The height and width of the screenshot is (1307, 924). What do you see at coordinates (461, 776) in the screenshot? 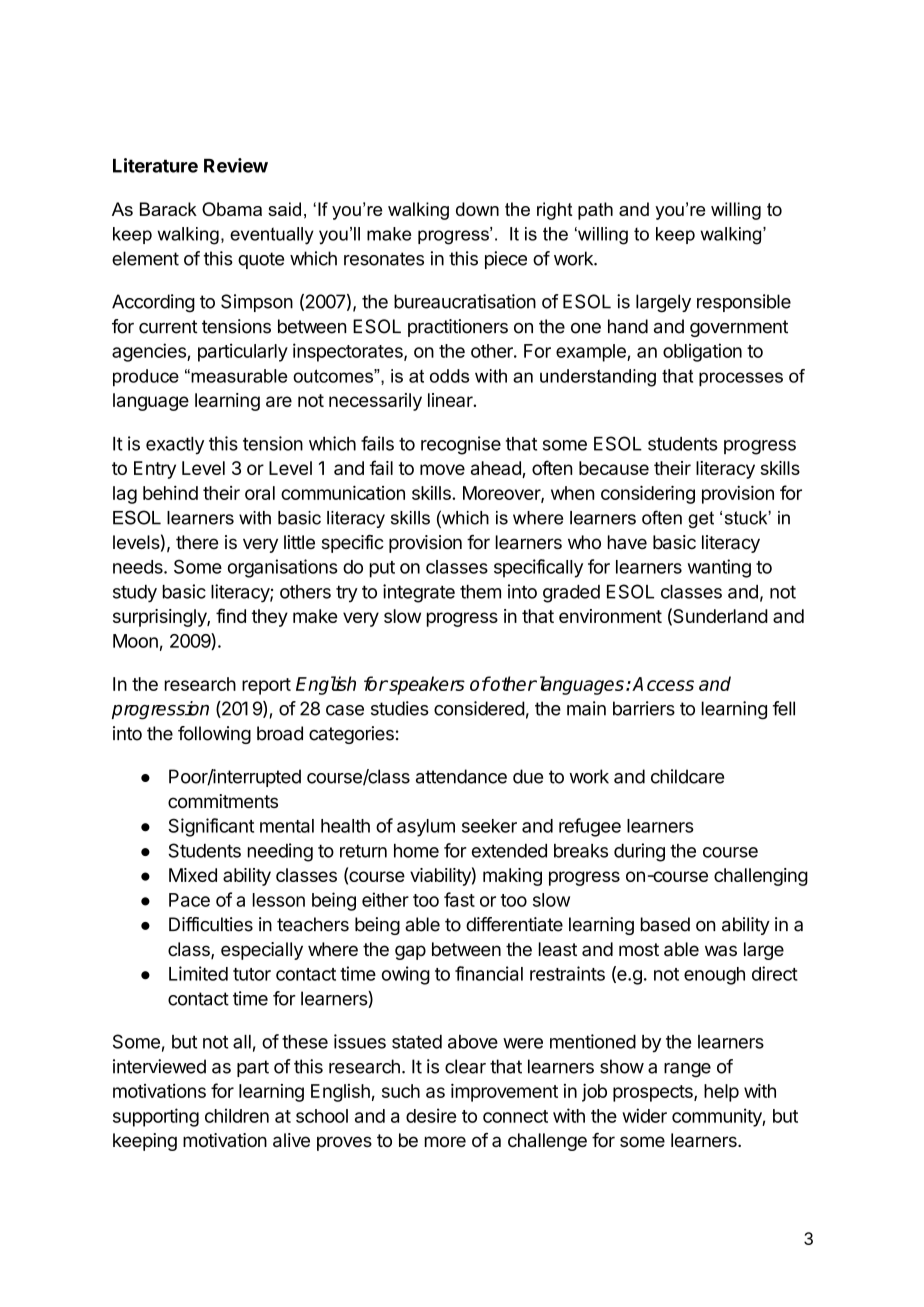
I see `attendance` at bounding box center [461, 776].
